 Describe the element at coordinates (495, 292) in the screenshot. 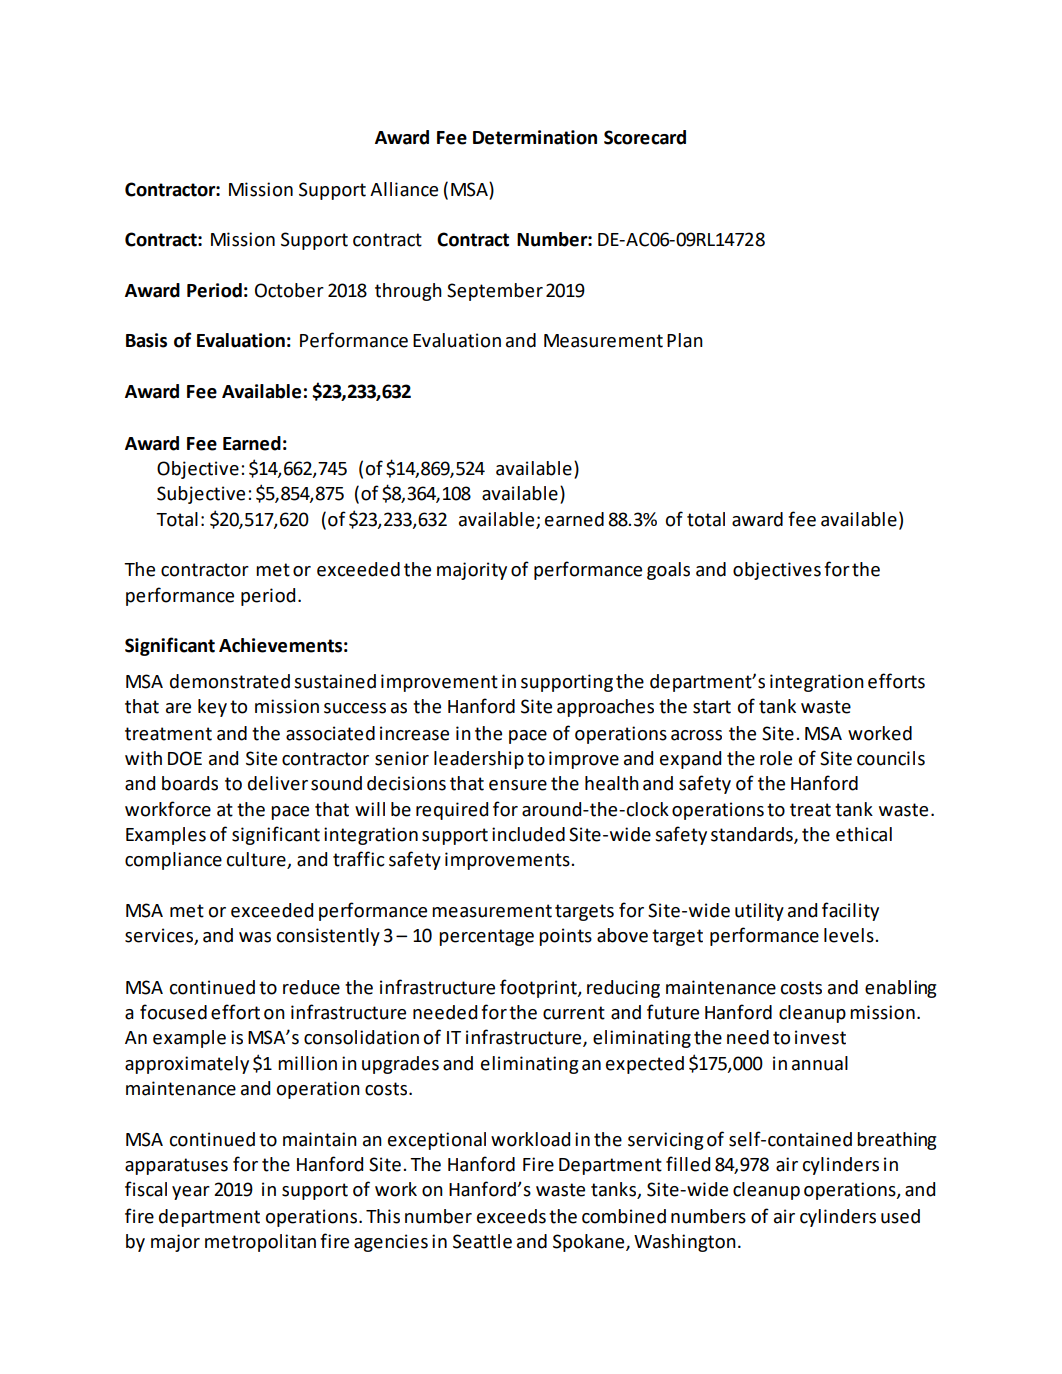

I see `September` at that location.
